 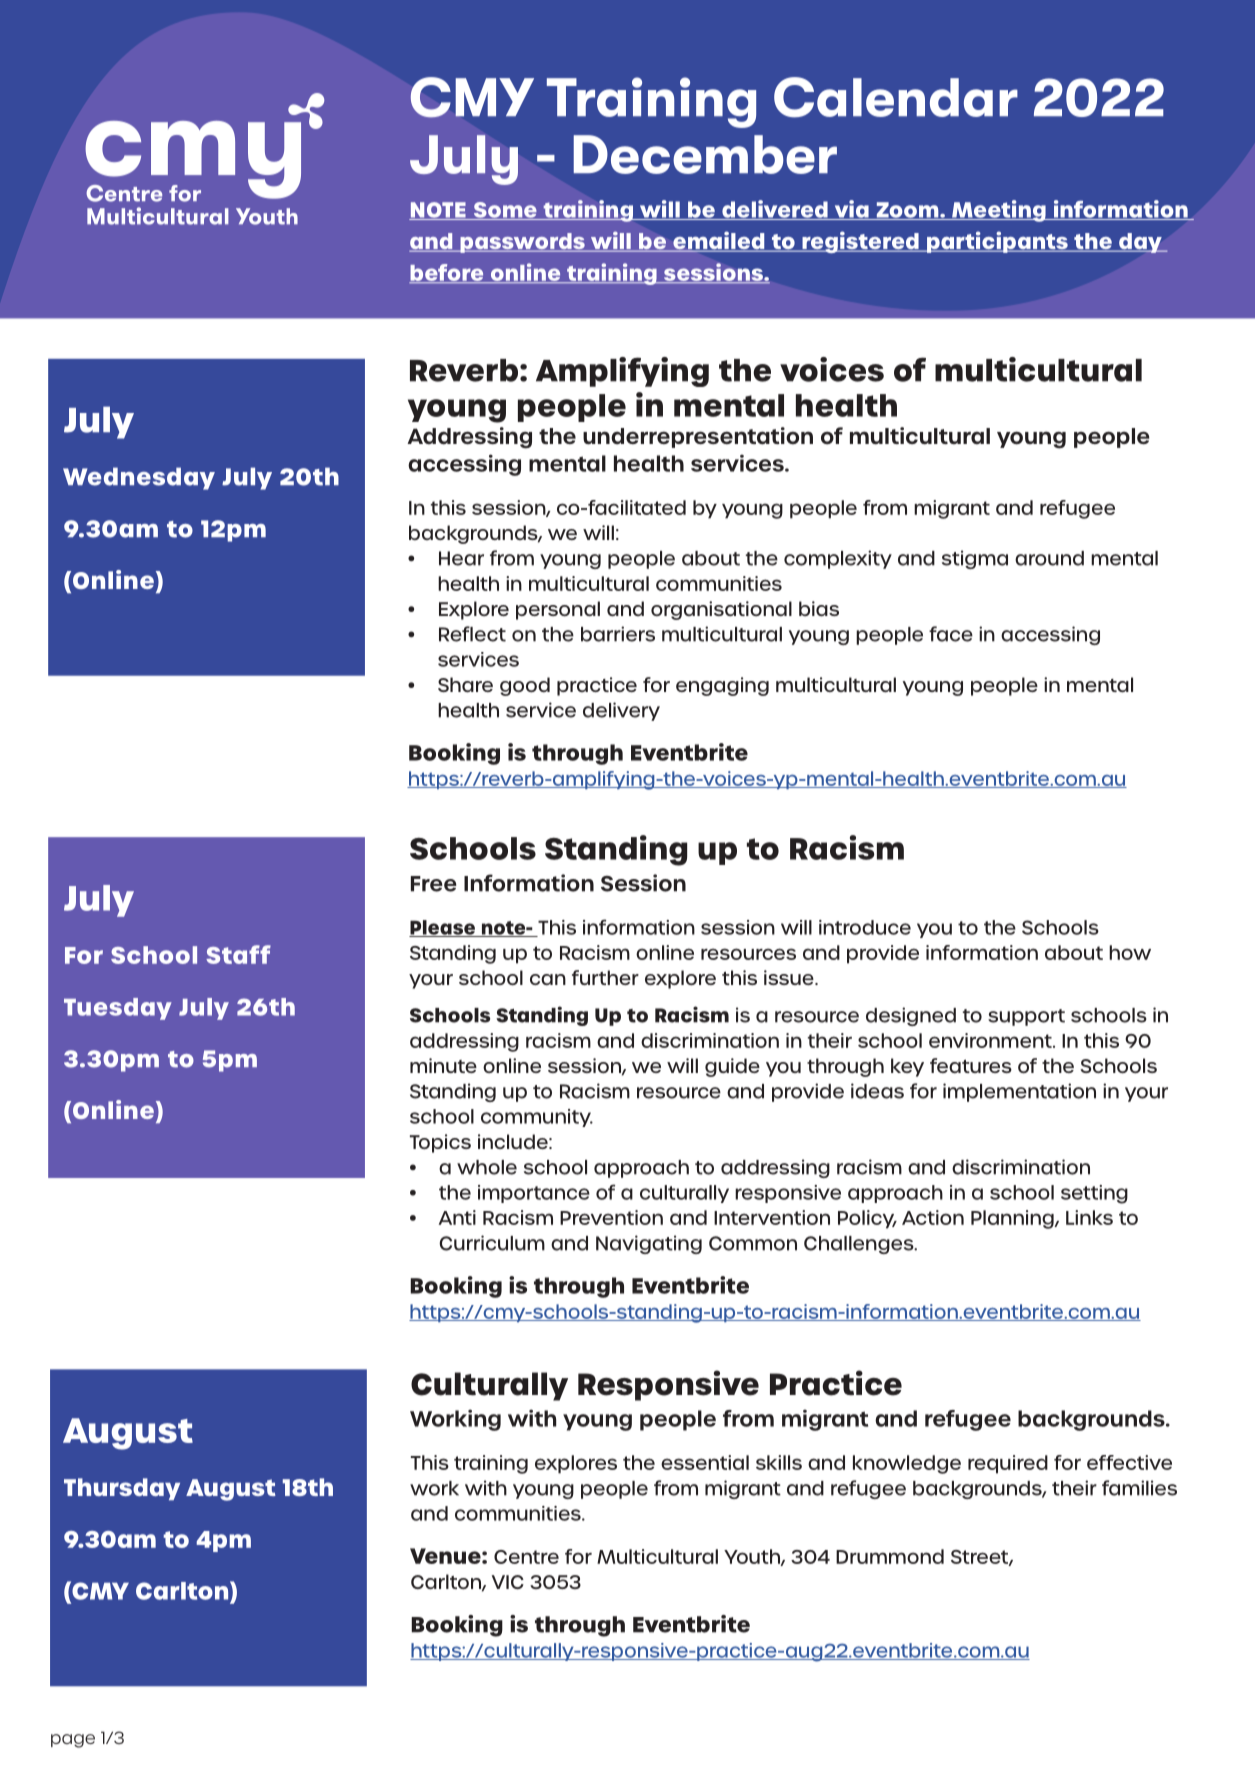 I want to click on stigma, so click(x=975, y=559).
